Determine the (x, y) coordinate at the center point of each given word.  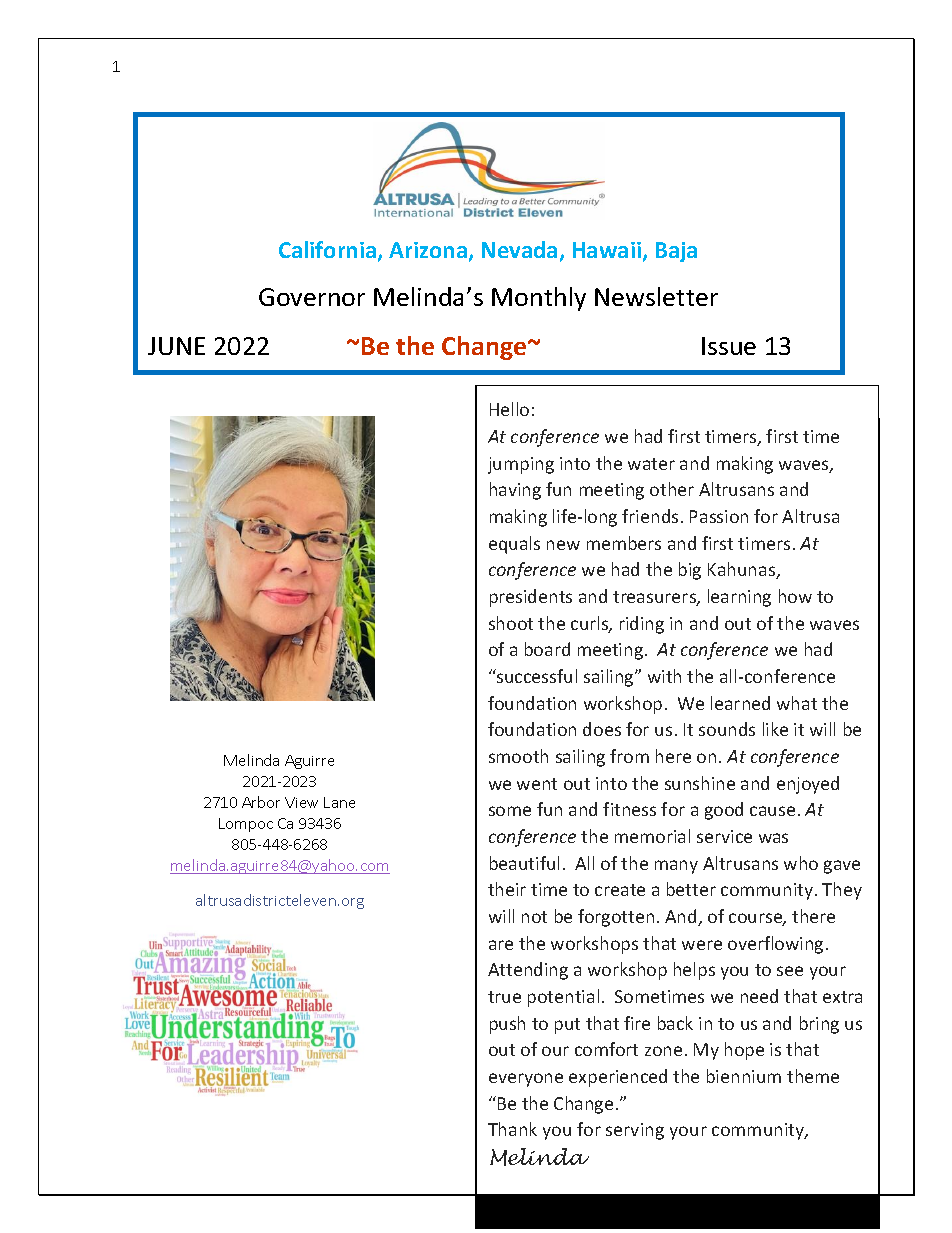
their (507, 889)
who (801, 863)
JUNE (176, 346)
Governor (312, 297)
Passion (719, 516)
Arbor (261, 802)
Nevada (519, 249)
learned (740, 703)
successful (536, 676)
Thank (512, 1129)
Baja (676, 252)
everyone (526, 1080)
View (301, 802)
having (515, 491)
